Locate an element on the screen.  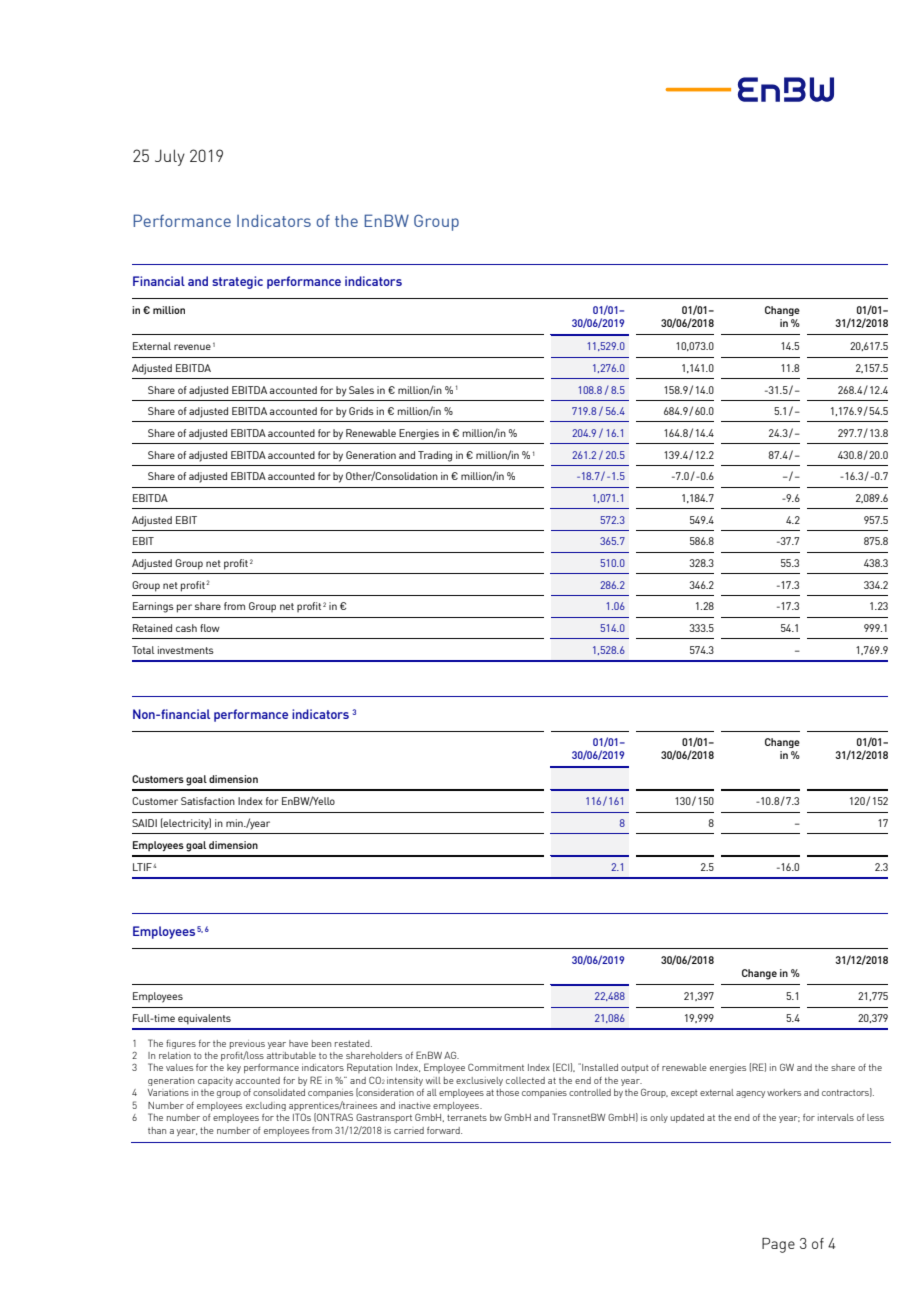
investments is located at coordinates (186, 650).
